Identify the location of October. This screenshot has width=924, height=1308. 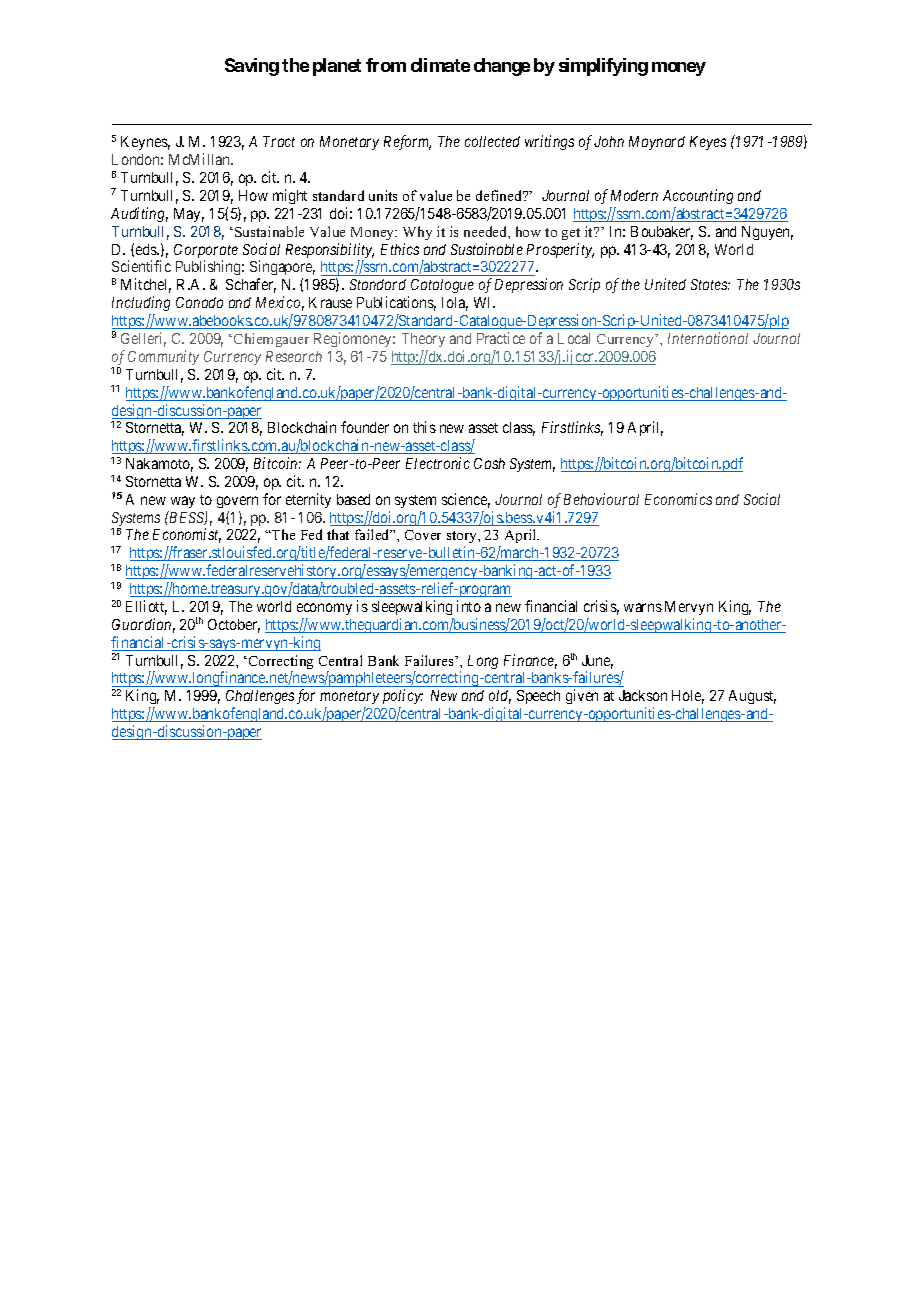
(234, 626).
